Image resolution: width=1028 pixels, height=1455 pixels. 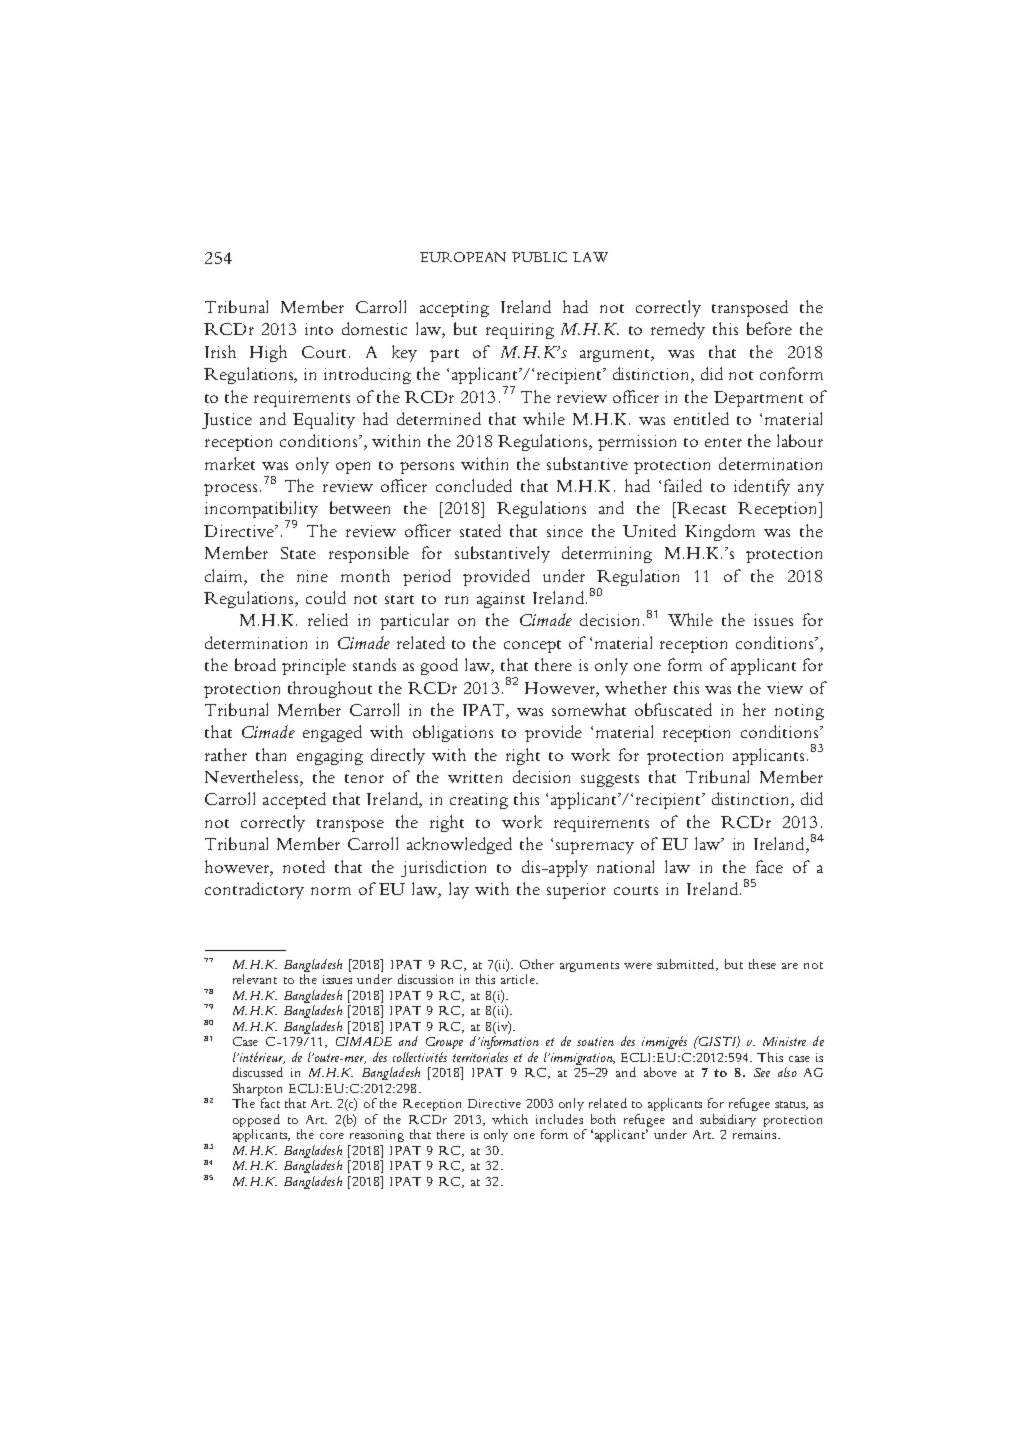 What do you see at coordinates (769, 328) in the screenshot?
I see `before` at bounding box center [769, 328].
